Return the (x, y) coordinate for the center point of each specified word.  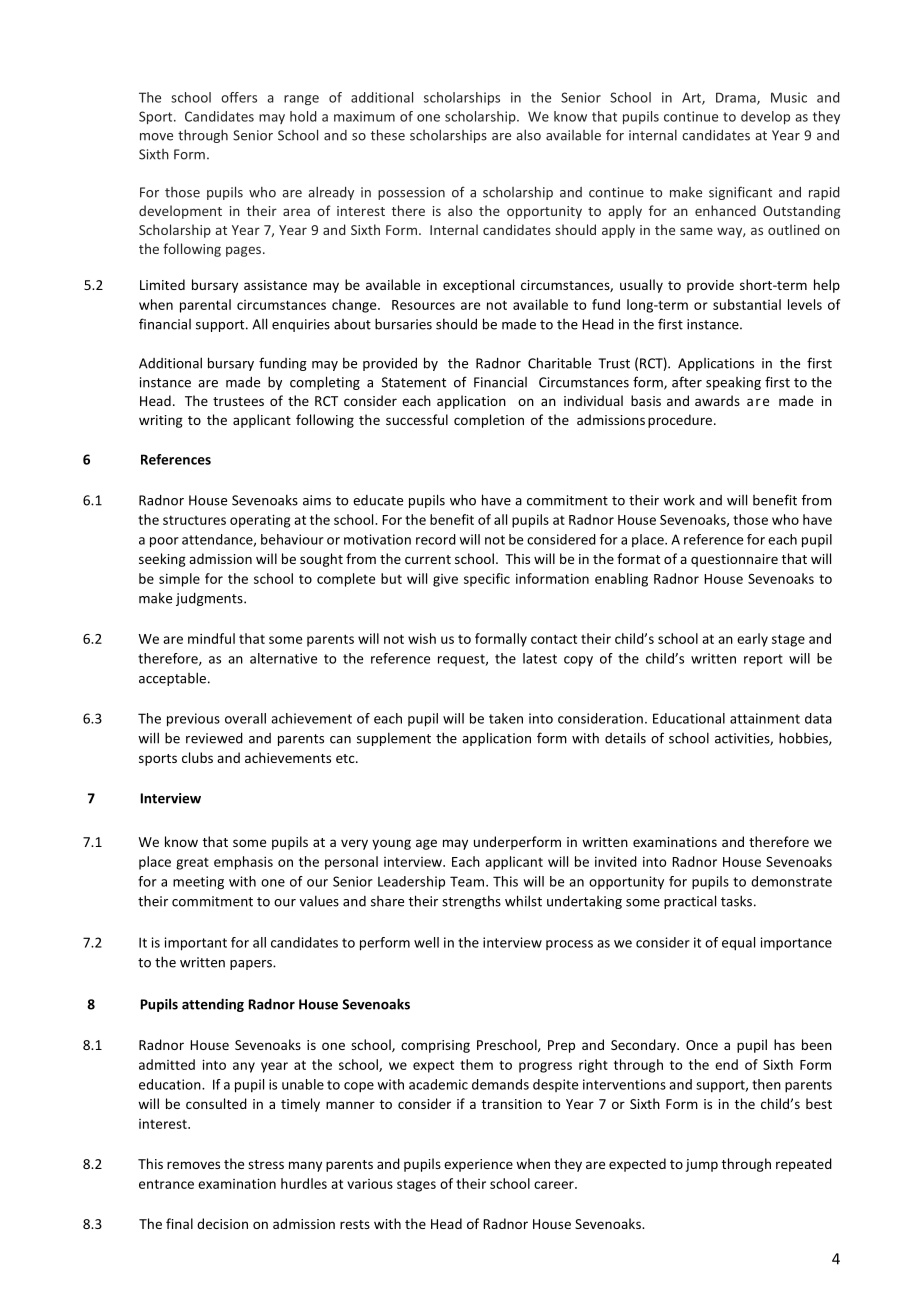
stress (266, 1164)
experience (478, 1165)
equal (738, 944)
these (388, 135)
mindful (211, 638)
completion (489, 421)
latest (540, 658)
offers (239, 97)
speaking (733, 383)
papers (252, 965)
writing (161, 421)
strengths (471, 902)
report (763, 660)
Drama (737, 98)
